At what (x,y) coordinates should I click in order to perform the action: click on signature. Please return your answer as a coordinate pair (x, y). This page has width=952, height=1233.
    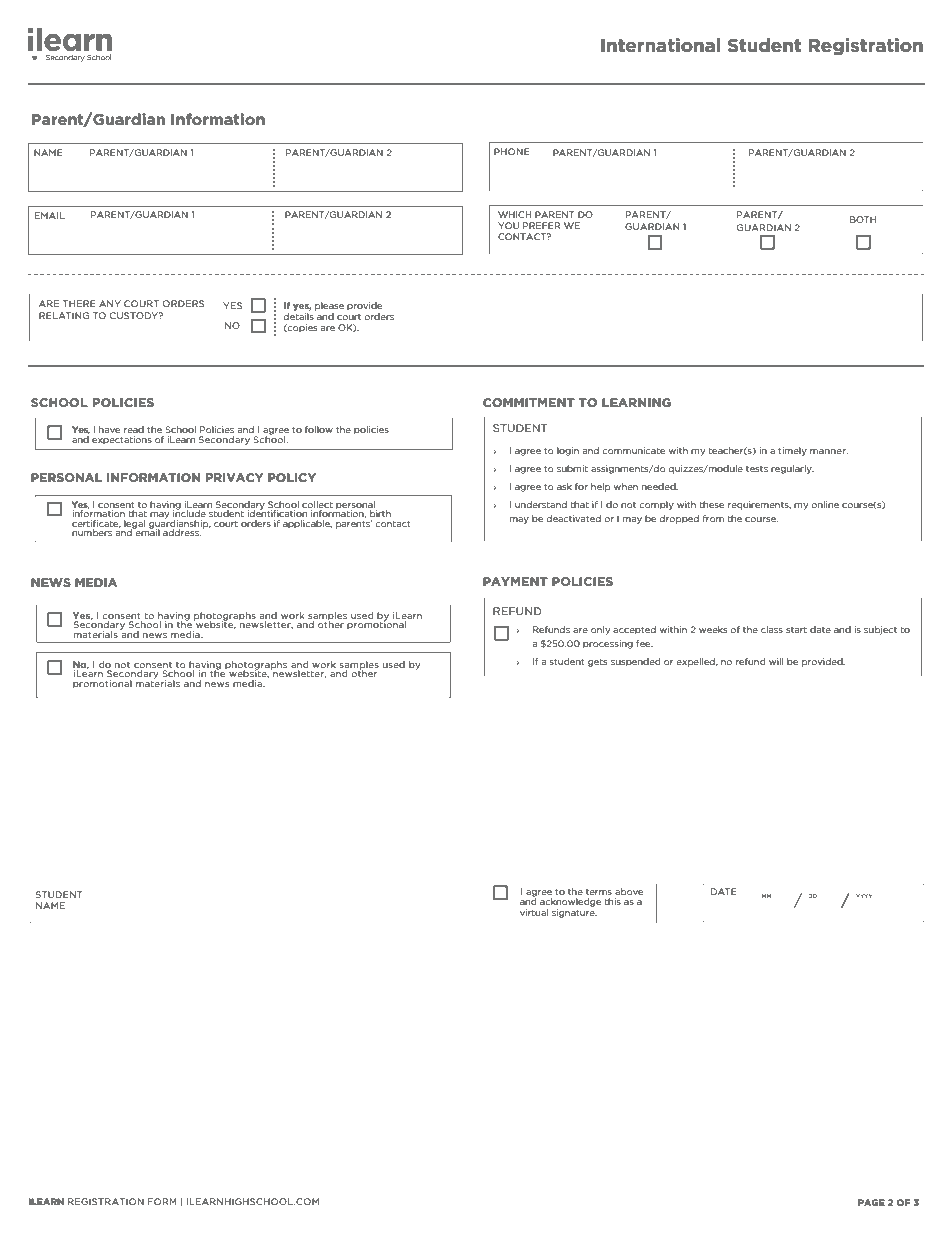
    Looking at the image, I should click on (574, 913).
